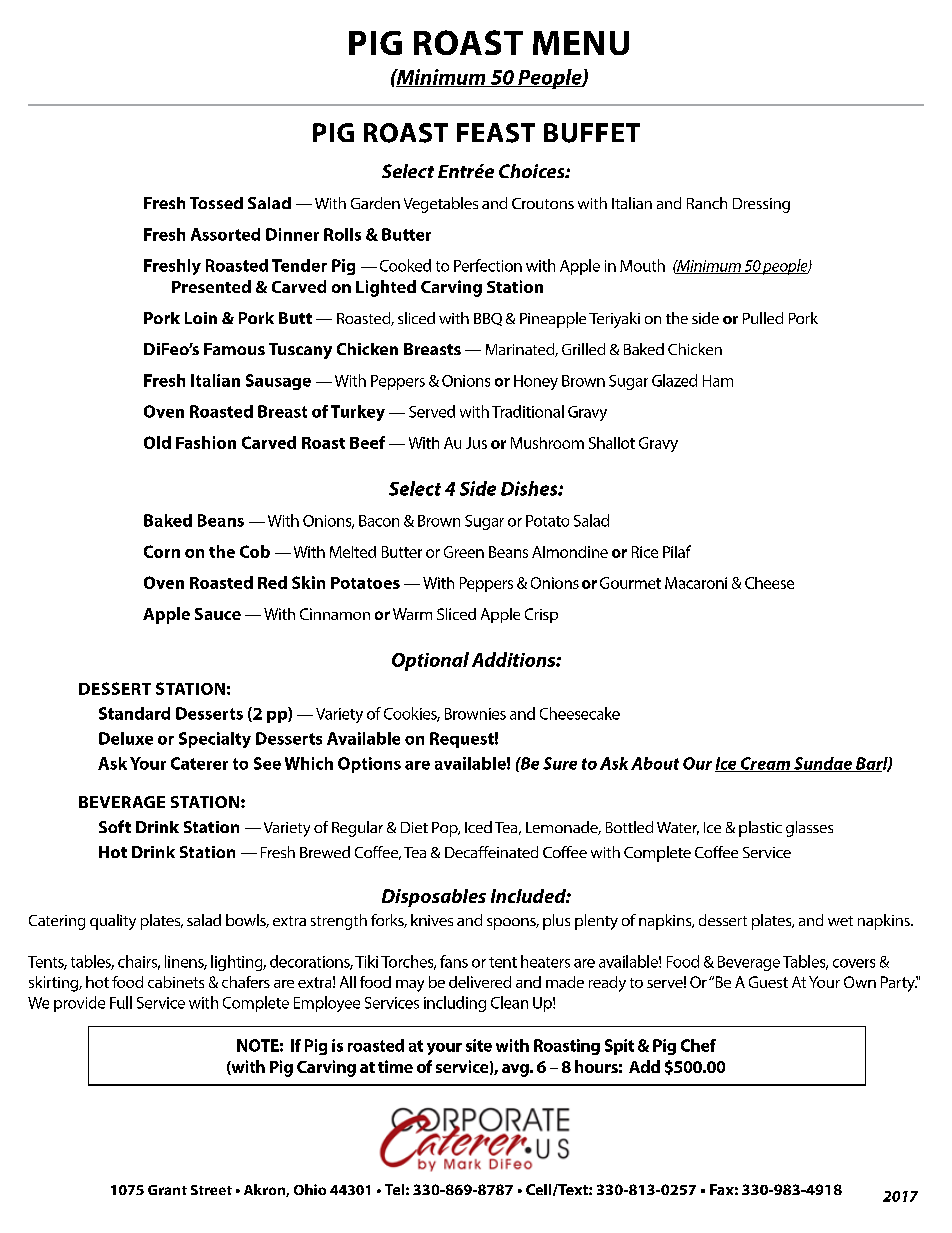 The height and width of the page is (1233, 952). Describe the element at coordinates (216, 203) in the page. I see `Tossed` at that location.
